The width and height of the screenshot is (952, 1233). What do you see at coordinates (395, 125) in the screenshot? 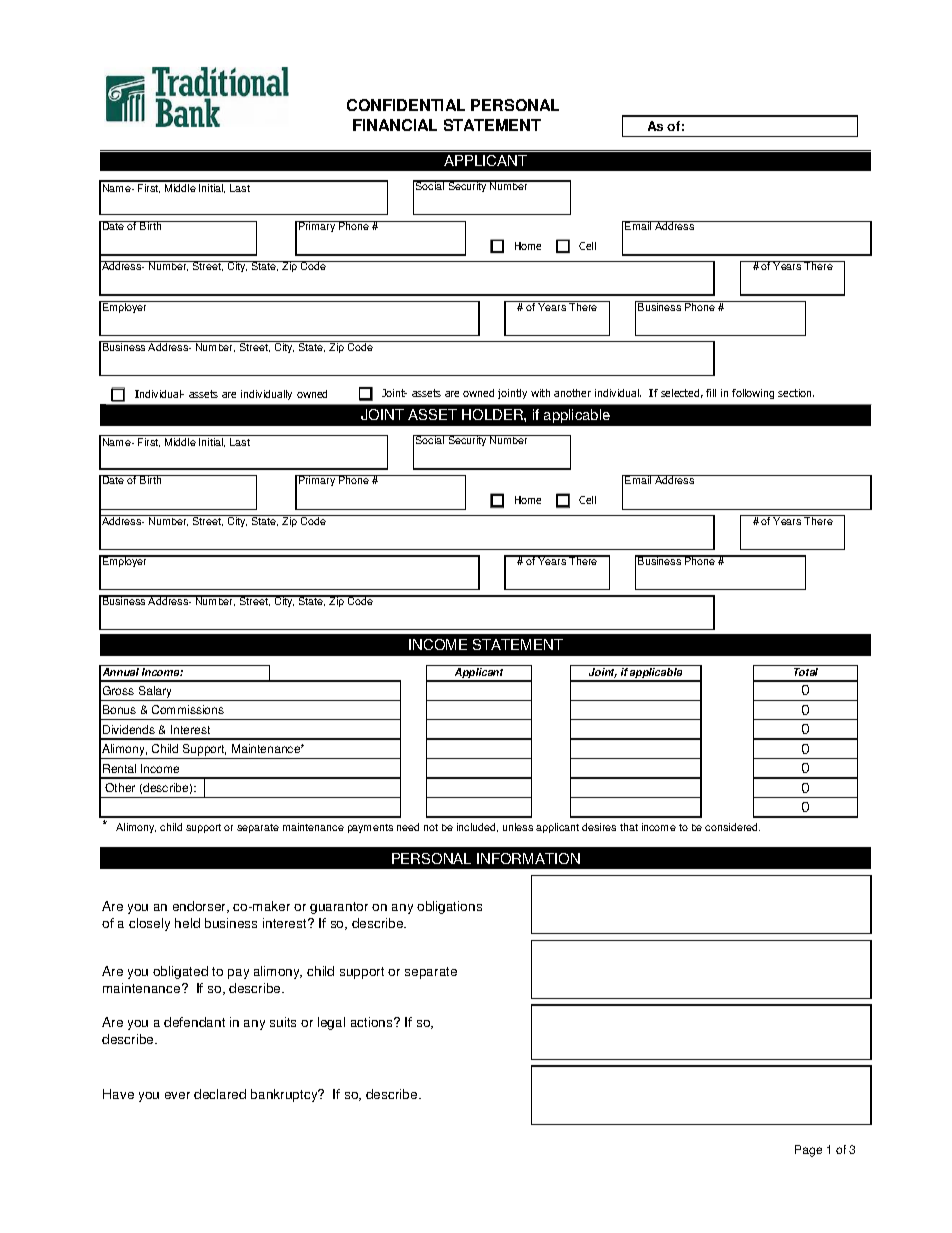
I see `FINANCIAL` at bounding box center [395, 125].
